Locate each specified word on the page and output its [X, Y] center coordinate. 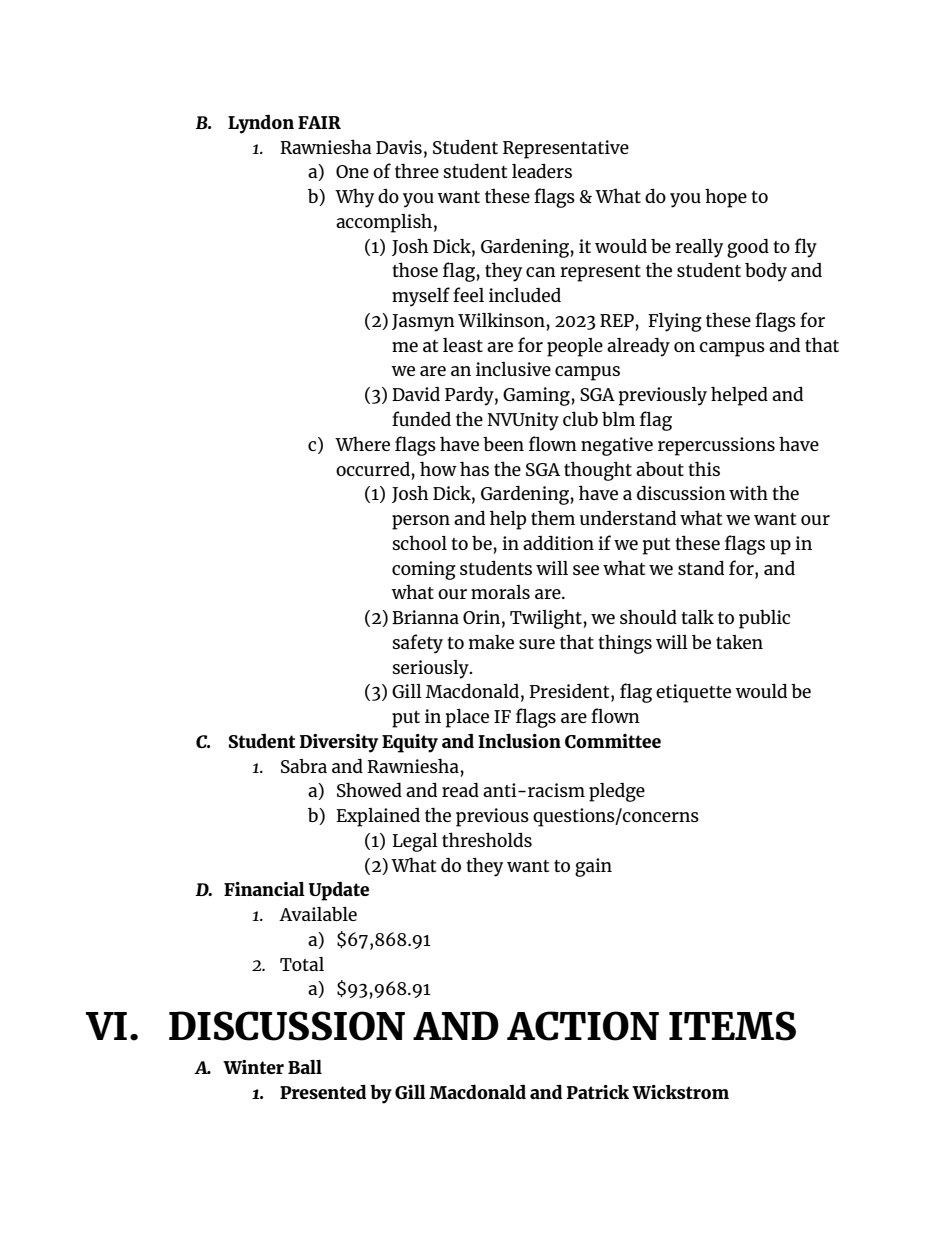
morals [500, 592]
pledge [617, 792]
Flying [675, 322]
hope [726, 198]
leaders [542, 171]
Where [362, 443]
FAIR [319, 122]
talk [697, 617]
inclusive [513, 369]
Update [339, 891]
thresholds [487, 839]
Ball [305, 1067]
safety [418, 644]
